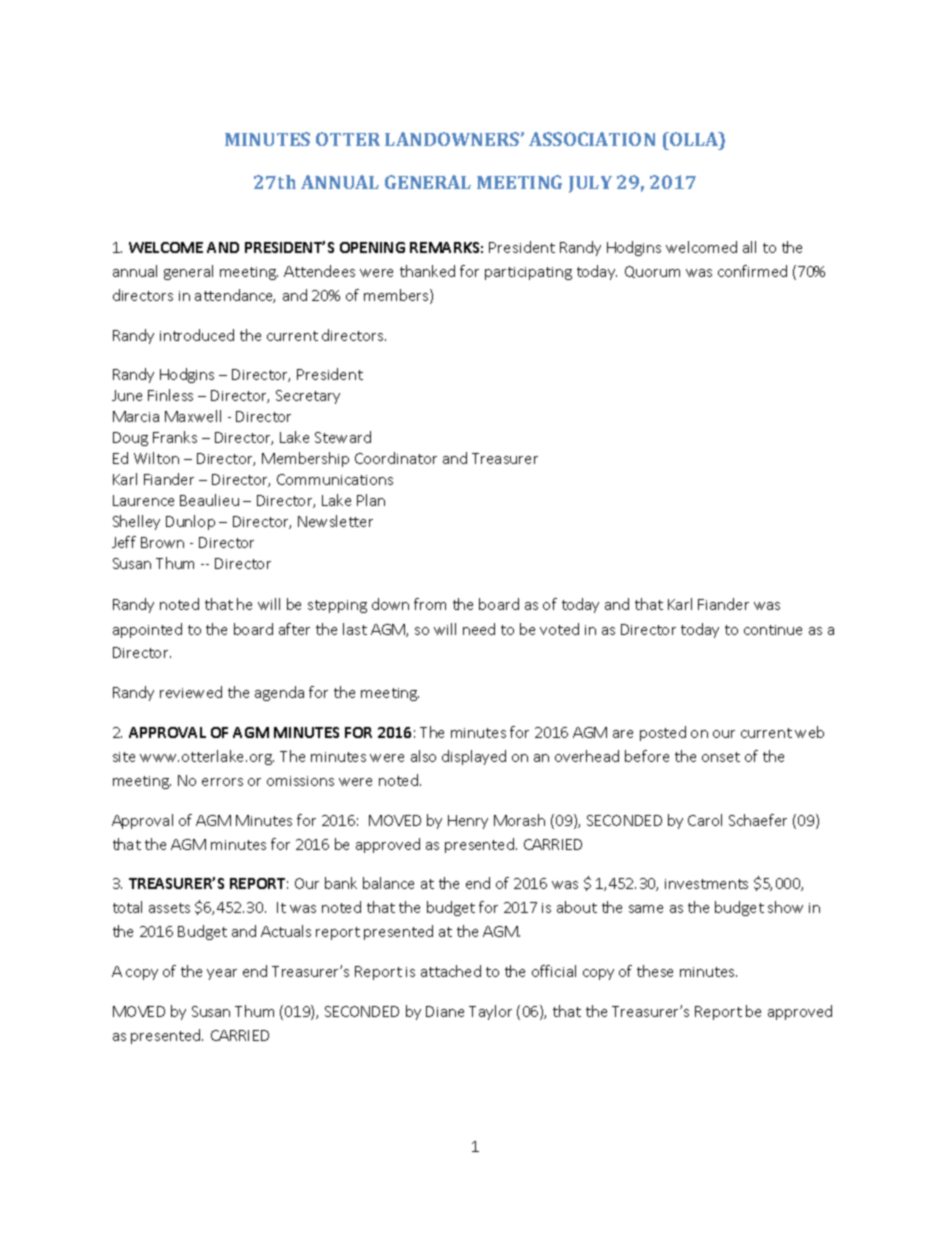  What do you see at coordinates (773, 630) in the screenshot?
I see `continue` at bounding box center [773, 630].
